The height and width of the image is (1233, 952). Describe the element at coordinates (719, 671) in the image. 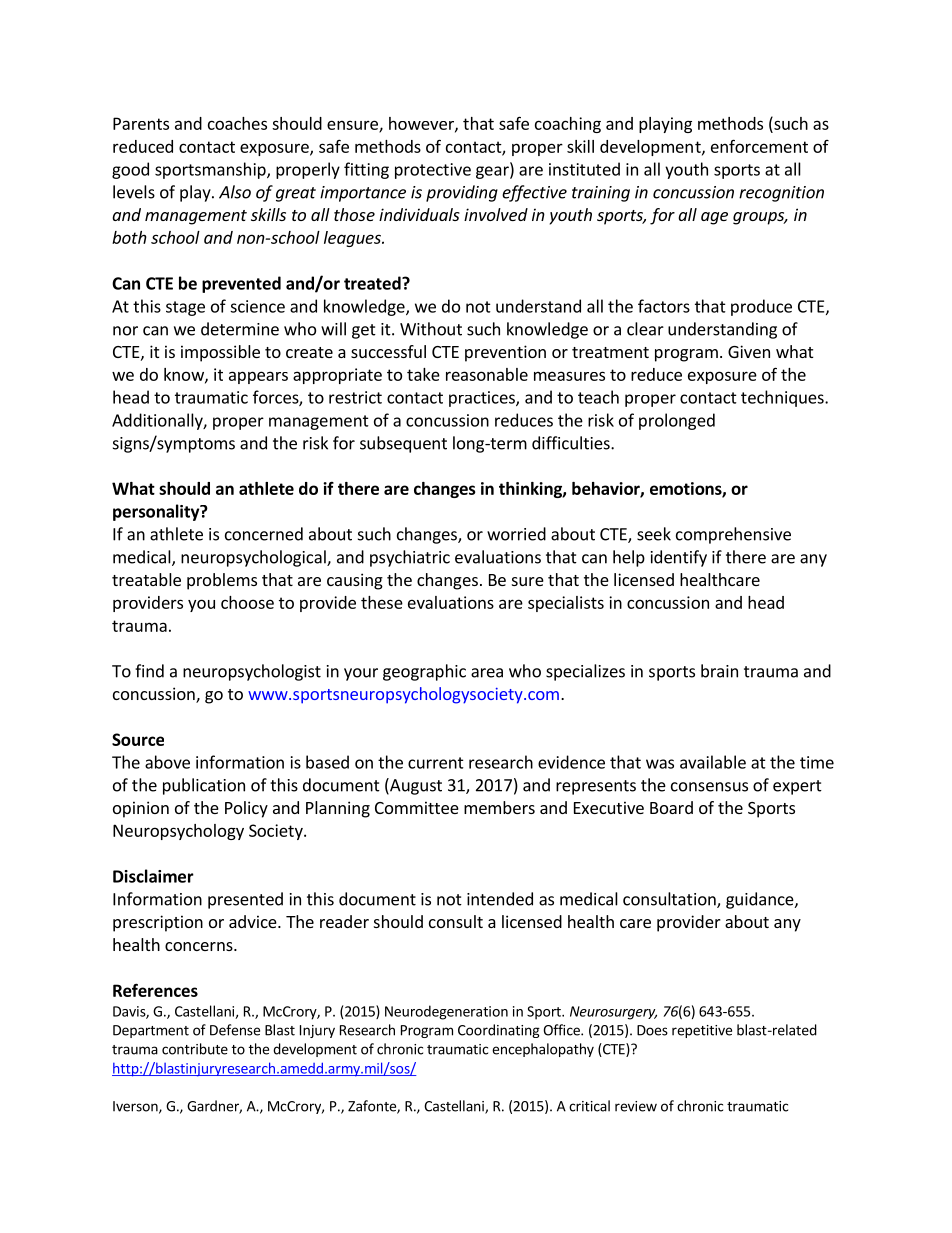

I see `brain` at that location.
